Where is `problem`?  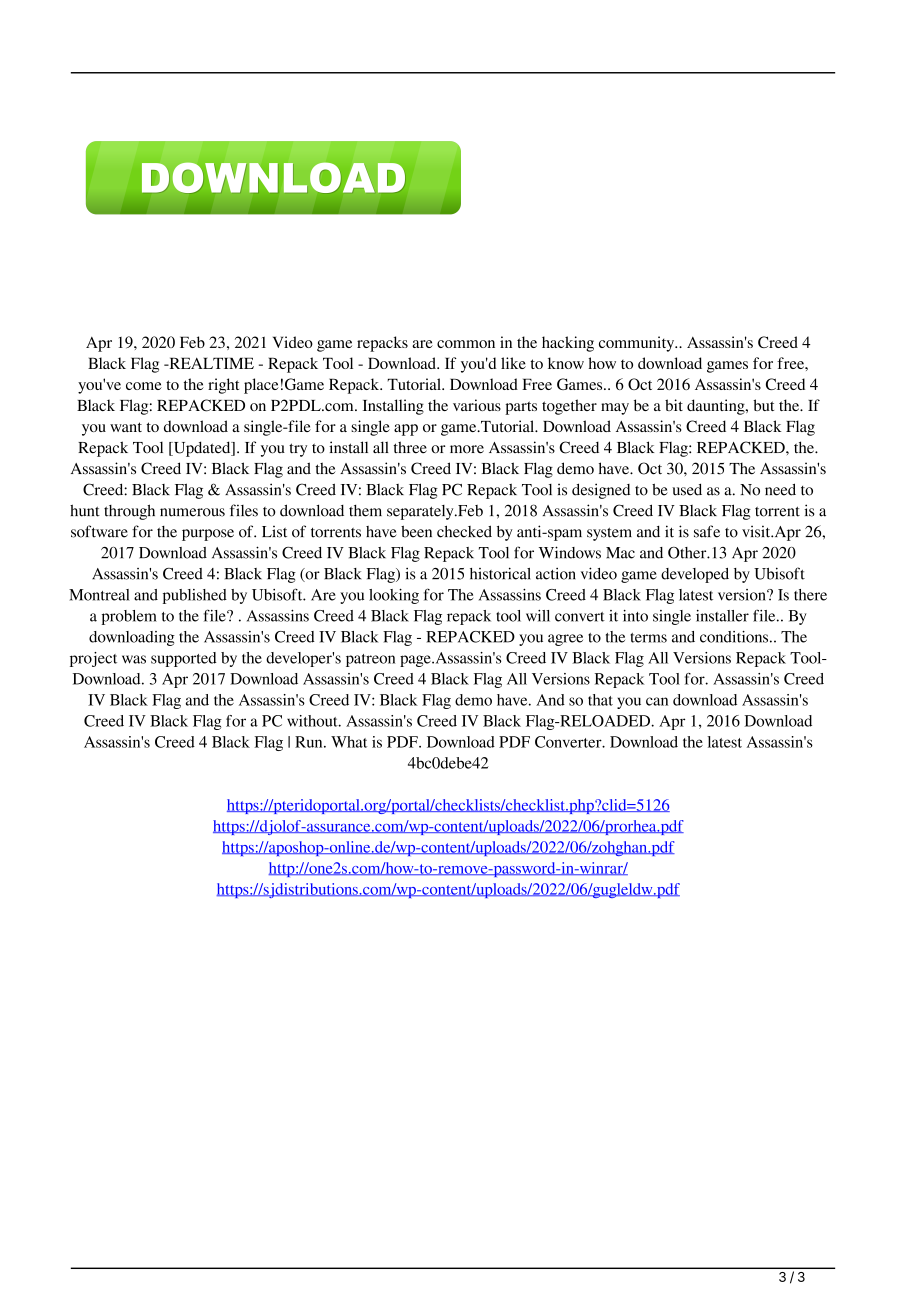
problem is located at coordinates (129, 617).
